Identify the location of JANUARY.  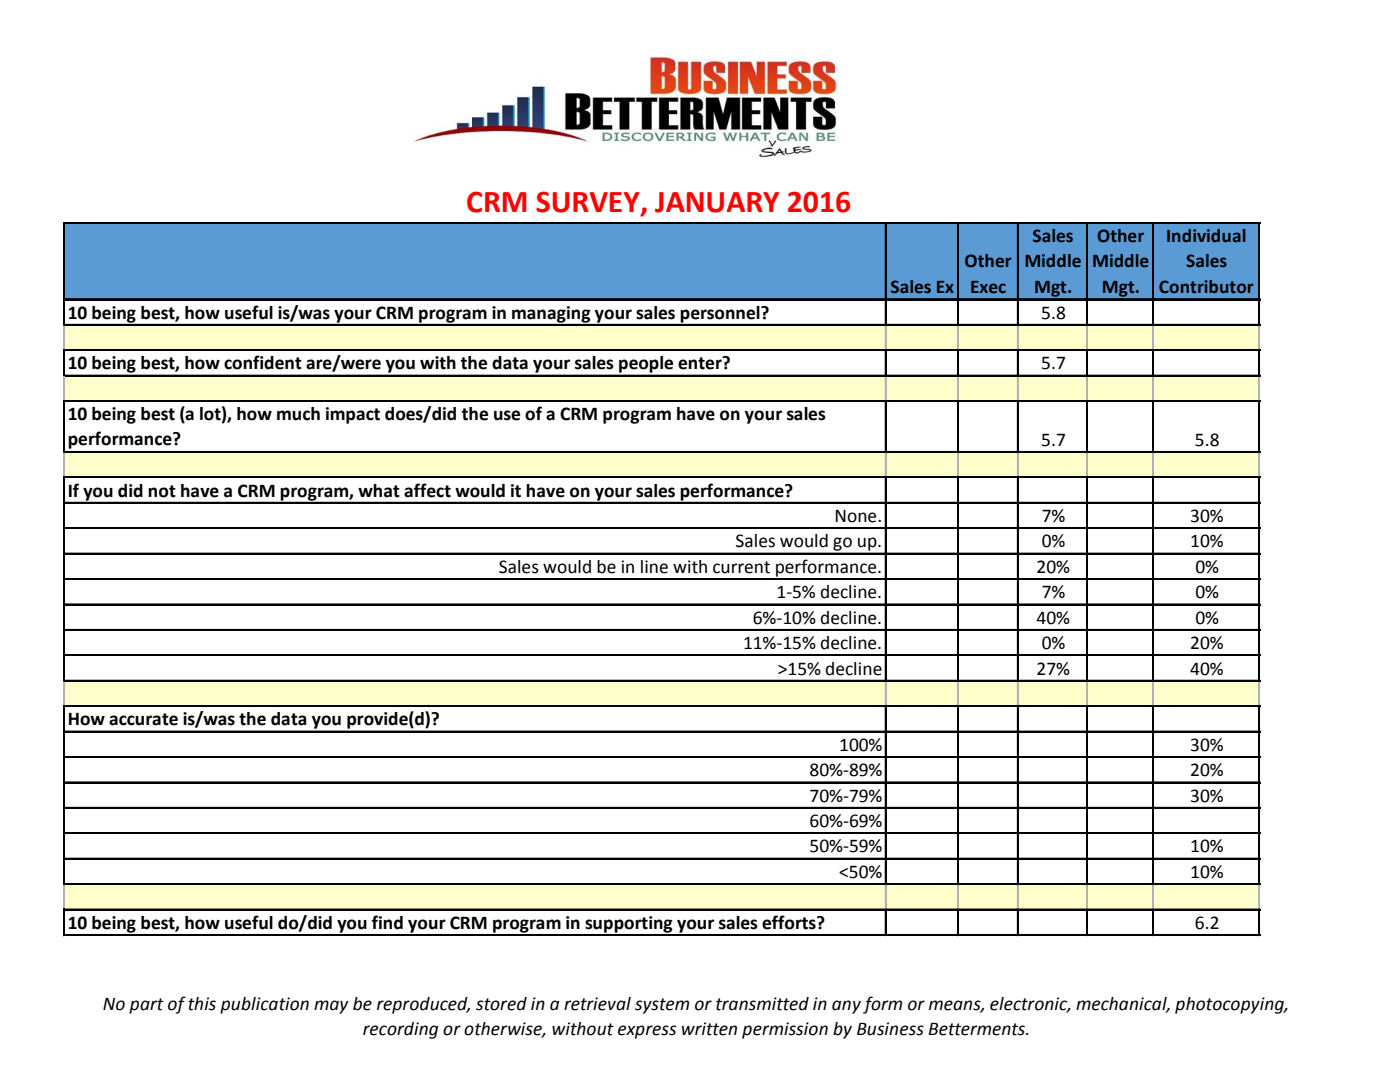
(717, 202).
